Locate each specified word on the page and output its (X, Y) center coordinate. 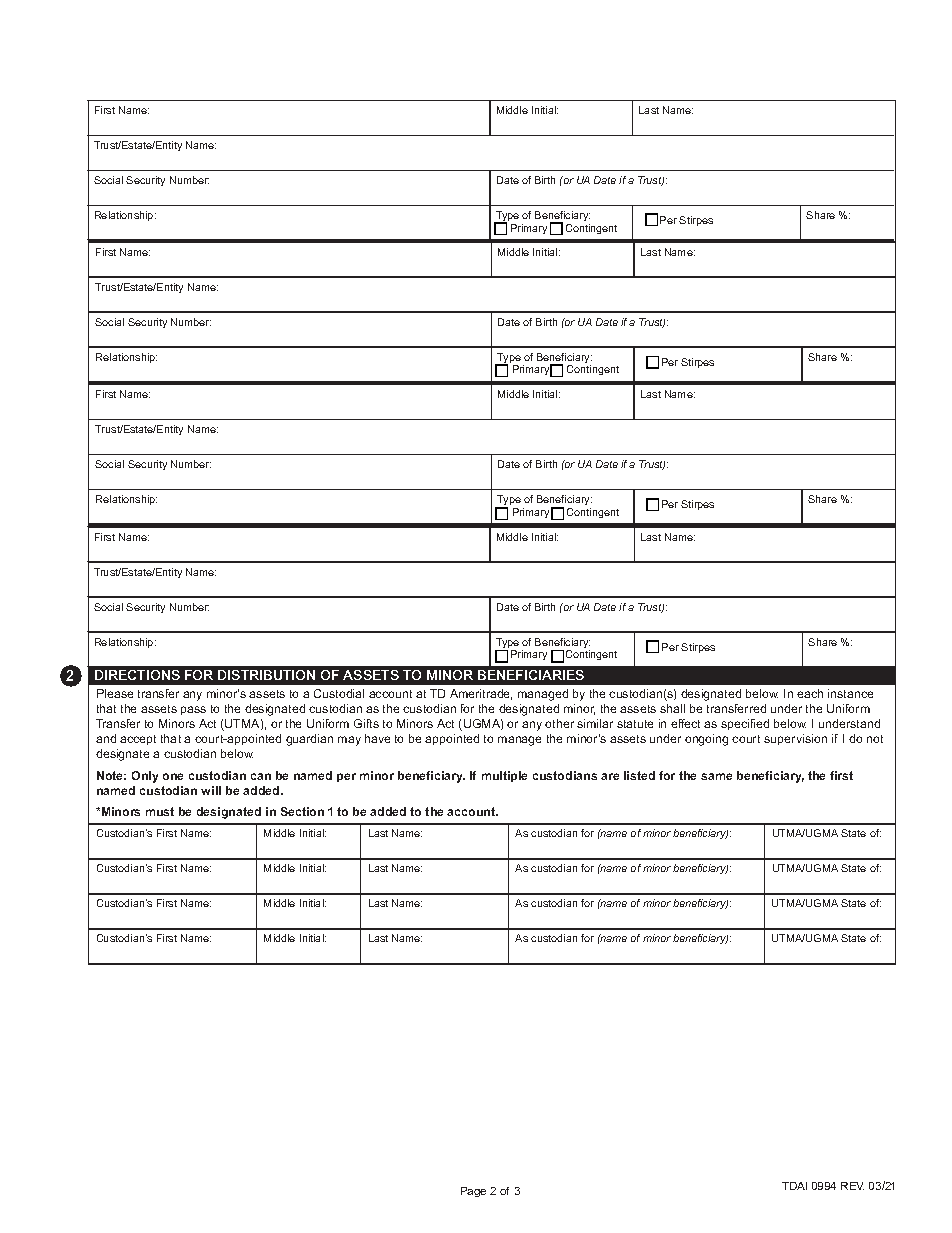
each (810, 693)
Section (302, 811)
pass (193, 710)
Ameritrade (481, 694)
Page (473, 1192)
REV (852, 1186)
